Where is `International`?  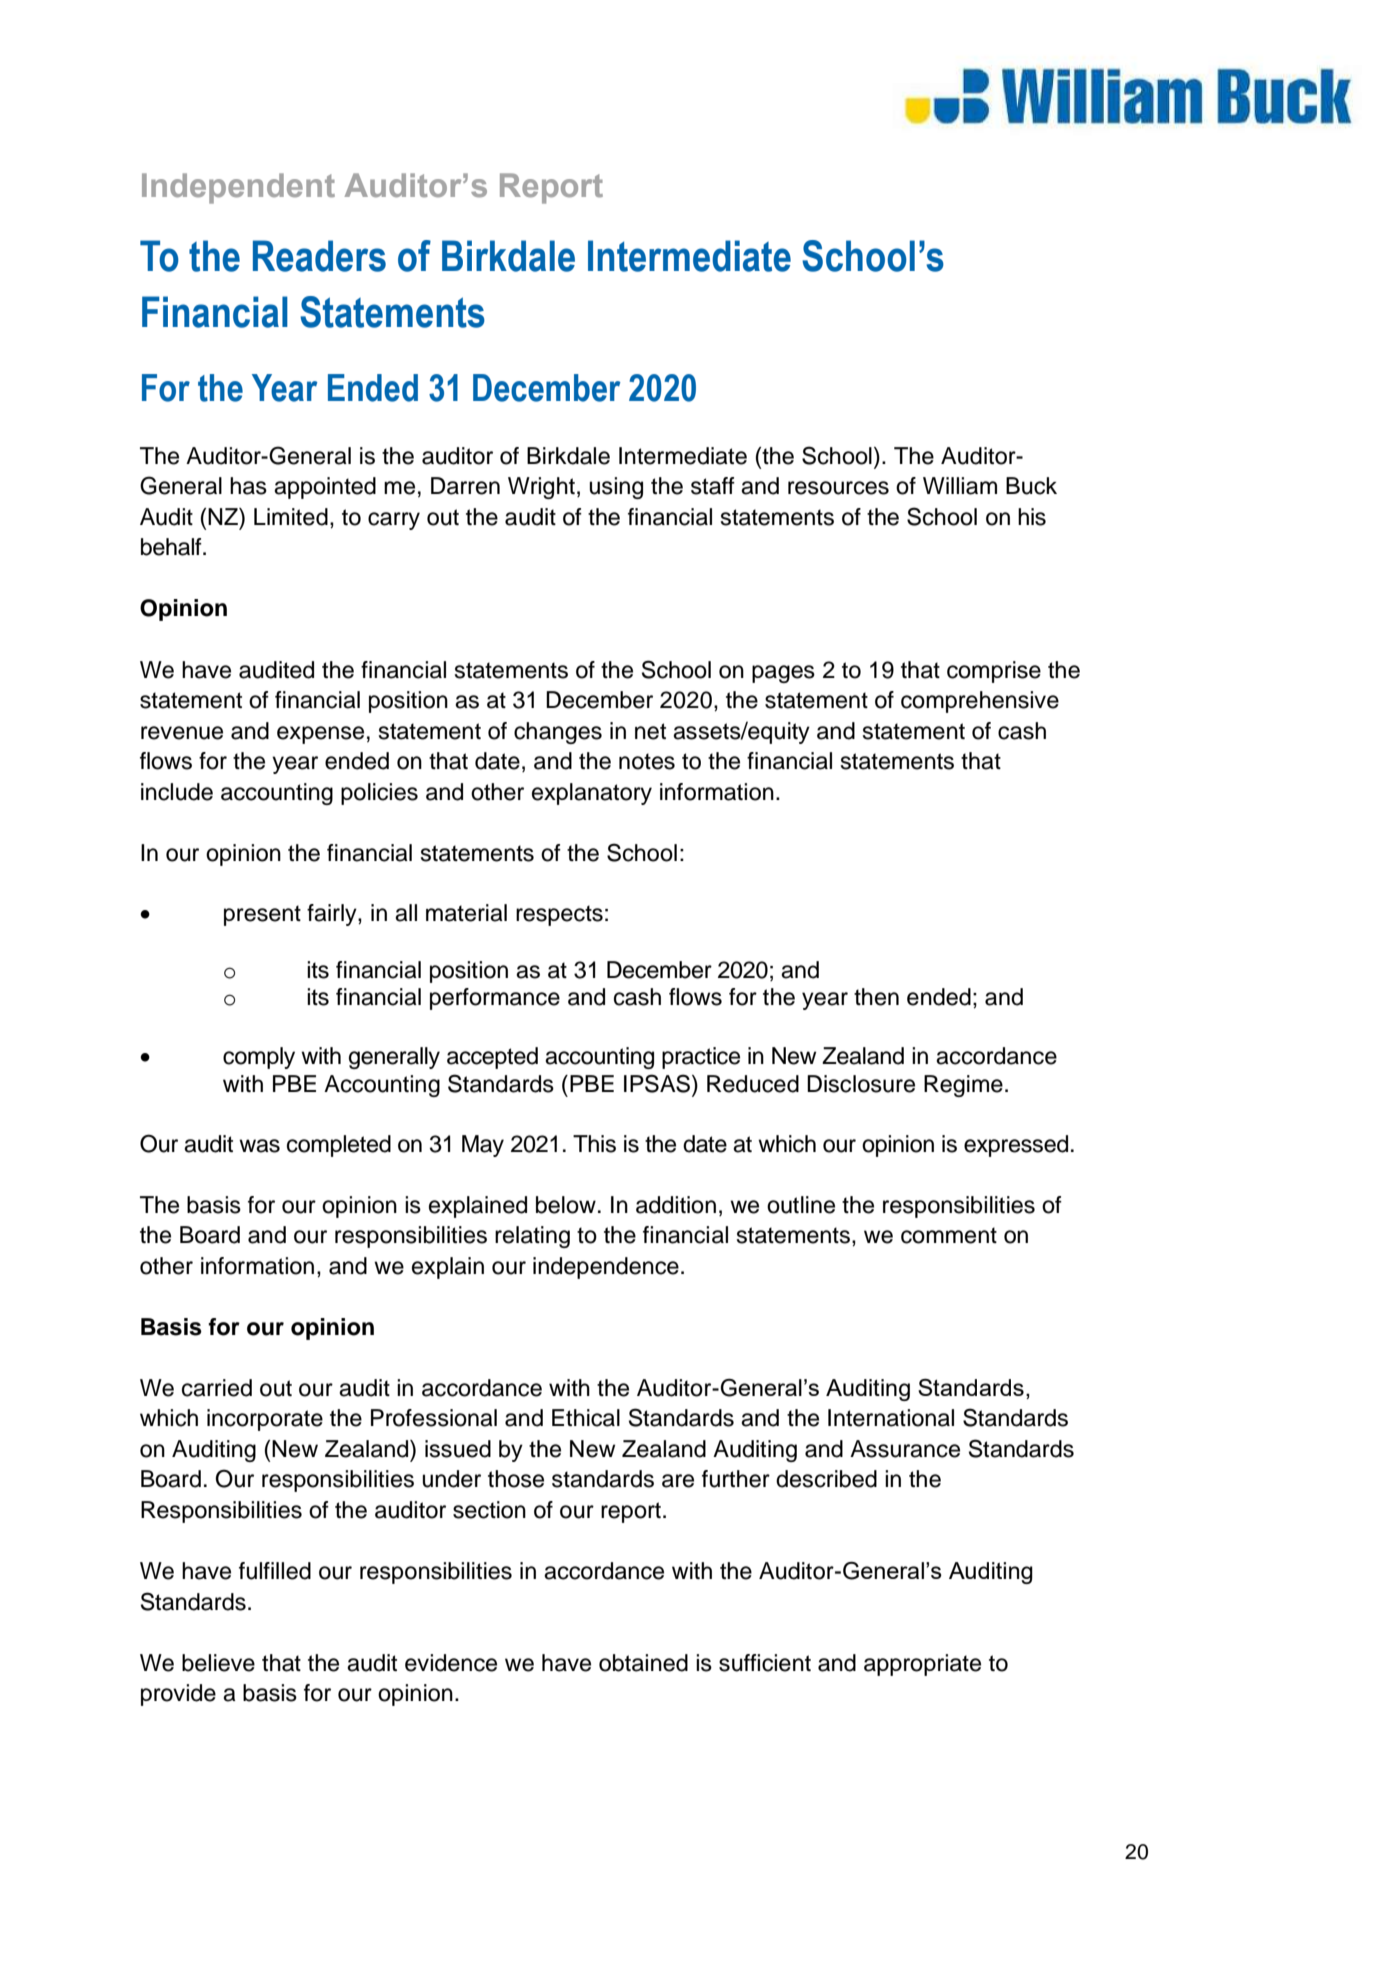 International is located at coordinates (891, 1418).
